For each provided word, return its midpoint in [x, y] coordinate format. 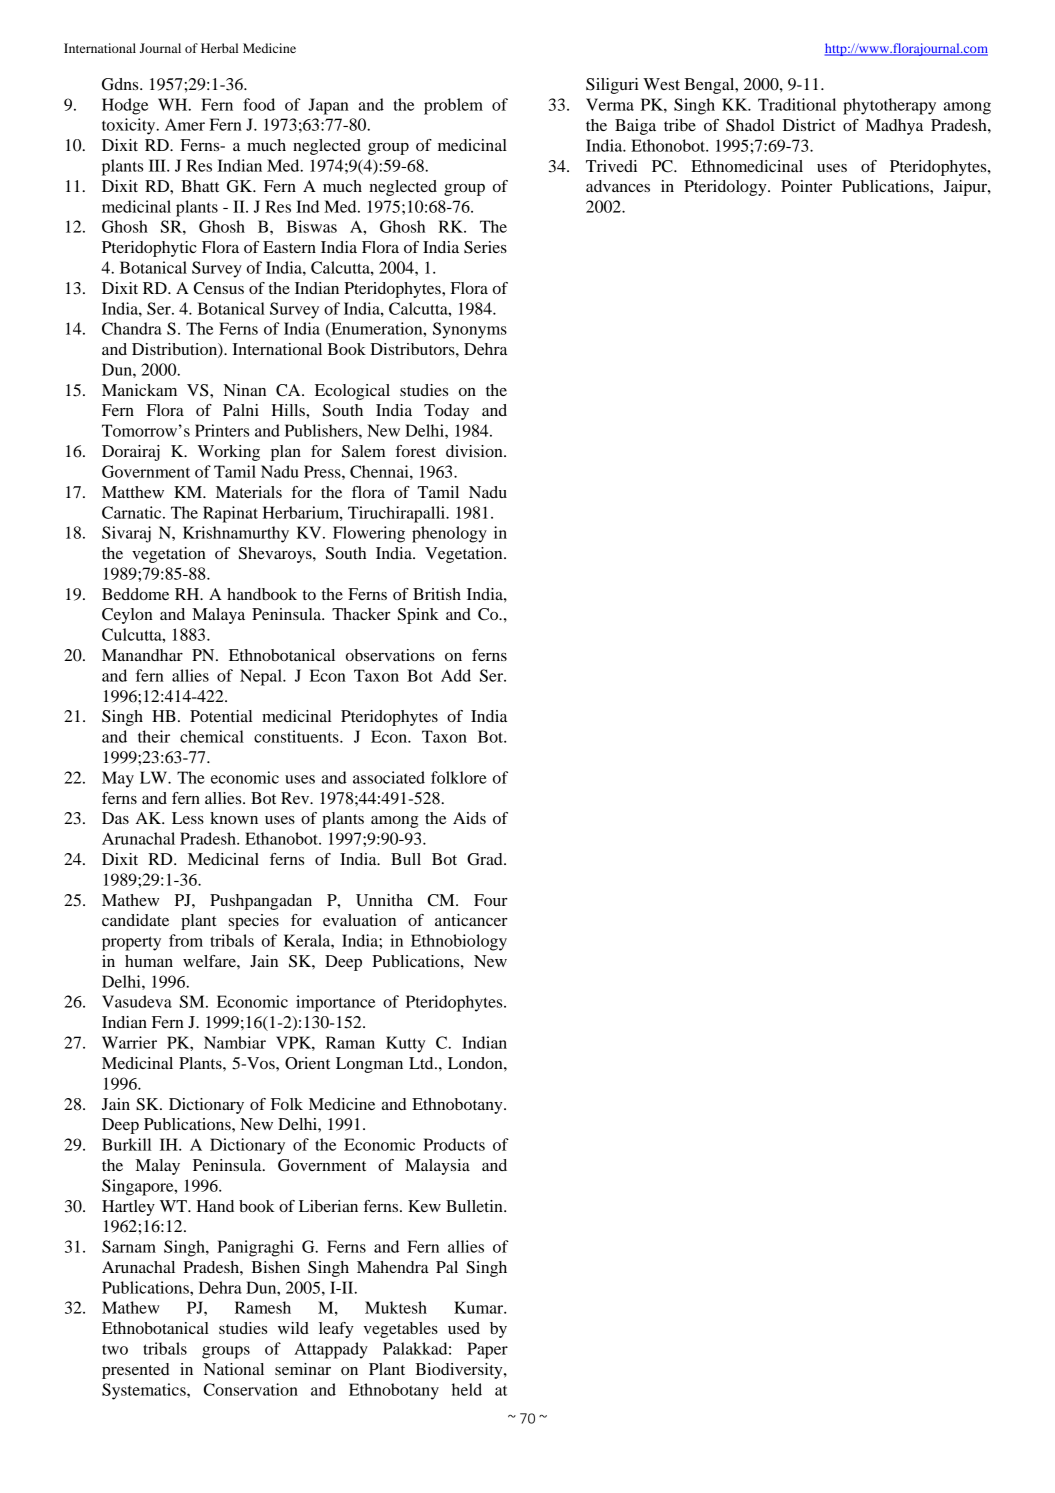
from [186, 940]
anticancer [471, 920]
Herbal [219, 48]
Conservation [251, 1389]
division [475, 451]
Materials [249, 492]
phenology [449, 534]
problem [453, 106]
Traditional [797, 104]
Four [491, 900]
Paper [487, 1350]
